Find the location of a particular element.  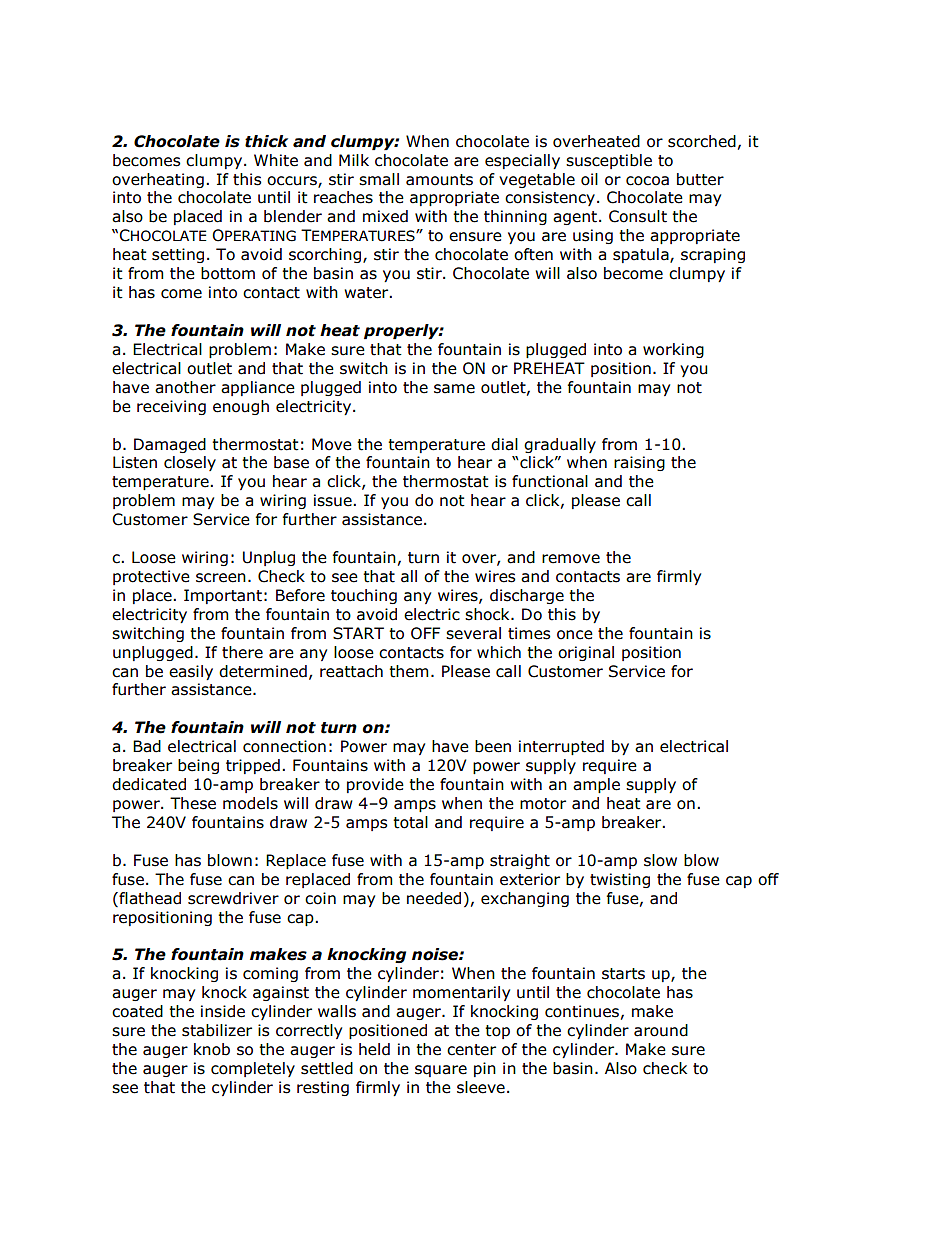

easily is located at coordinates (191, 672).
